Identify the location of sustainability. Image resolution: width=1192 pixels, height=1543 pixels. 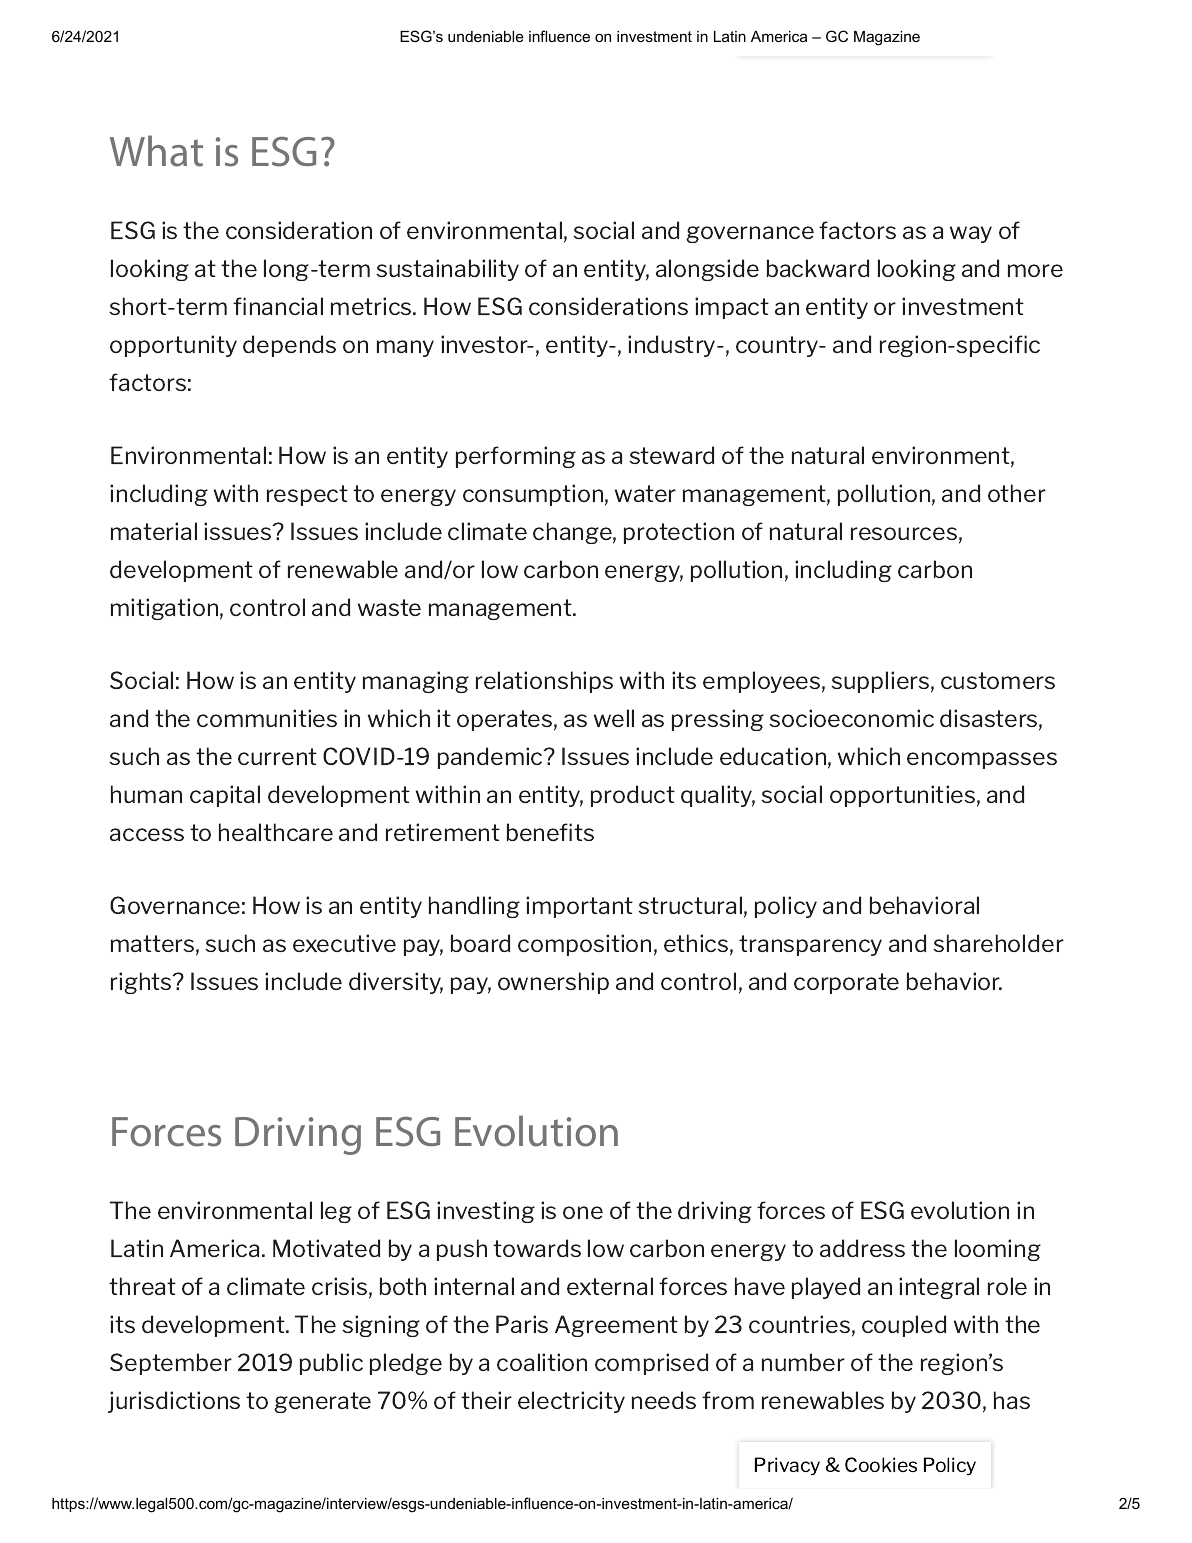
(447, 270).
